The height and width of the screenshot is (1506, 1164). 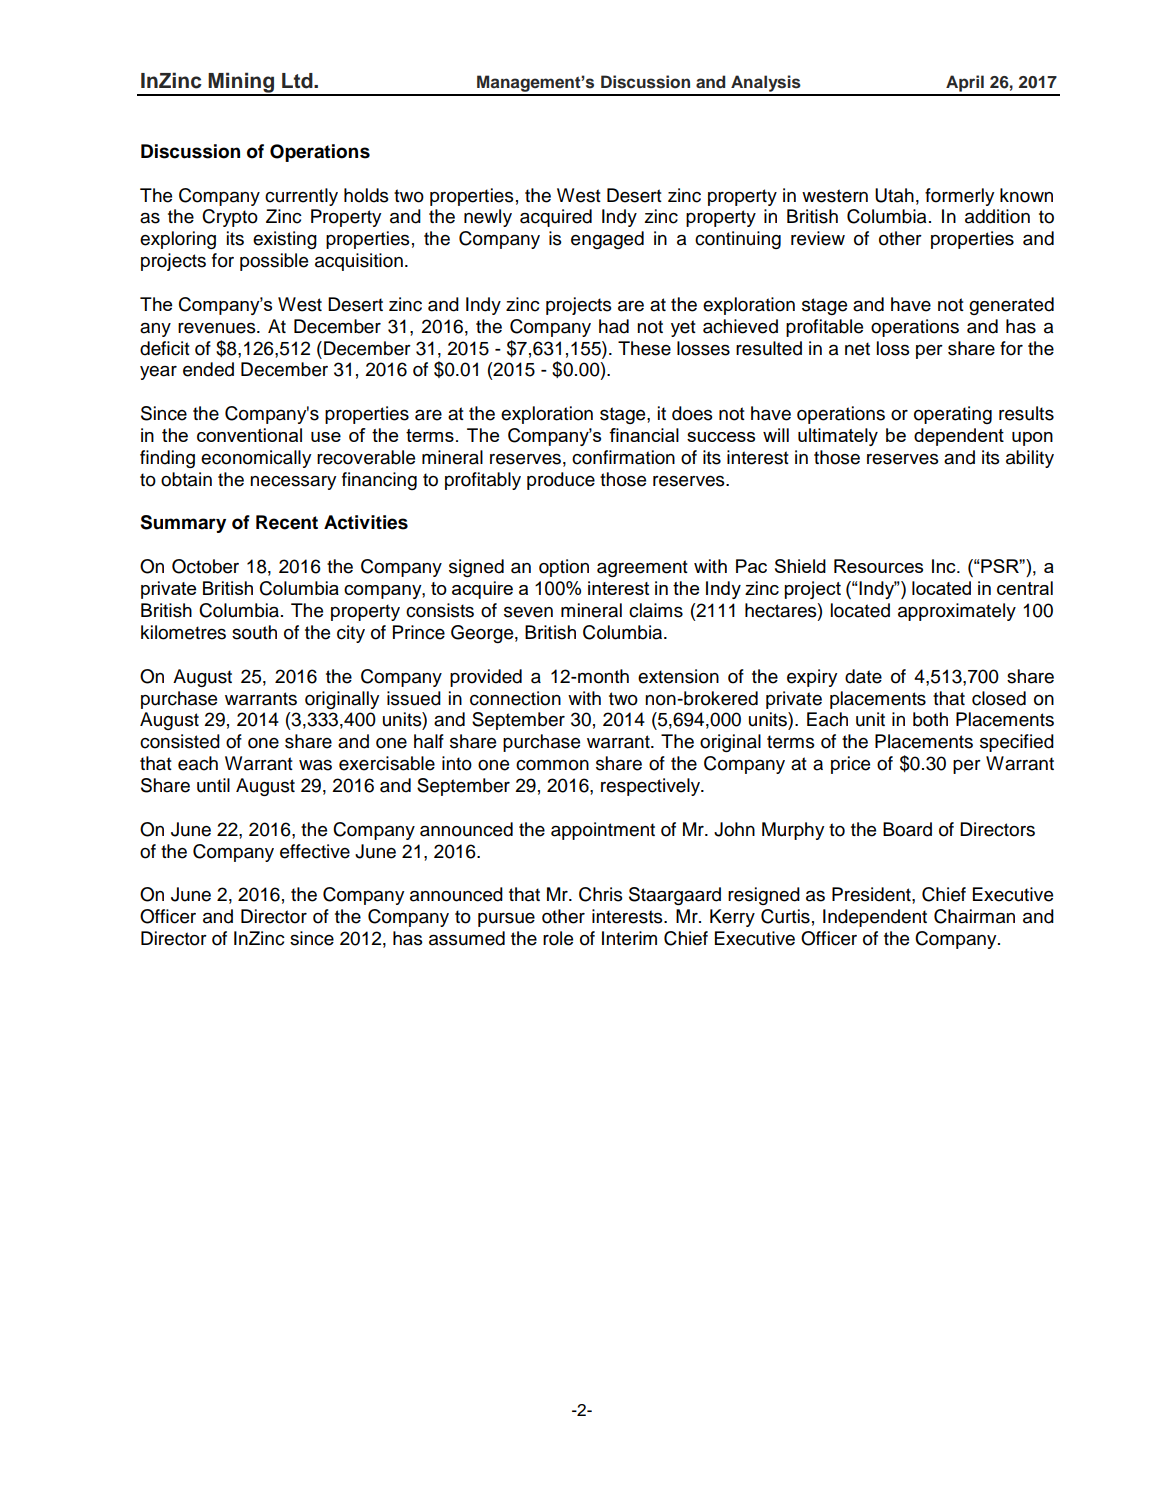 I want to click on effective, so click(x=315, y=851).
